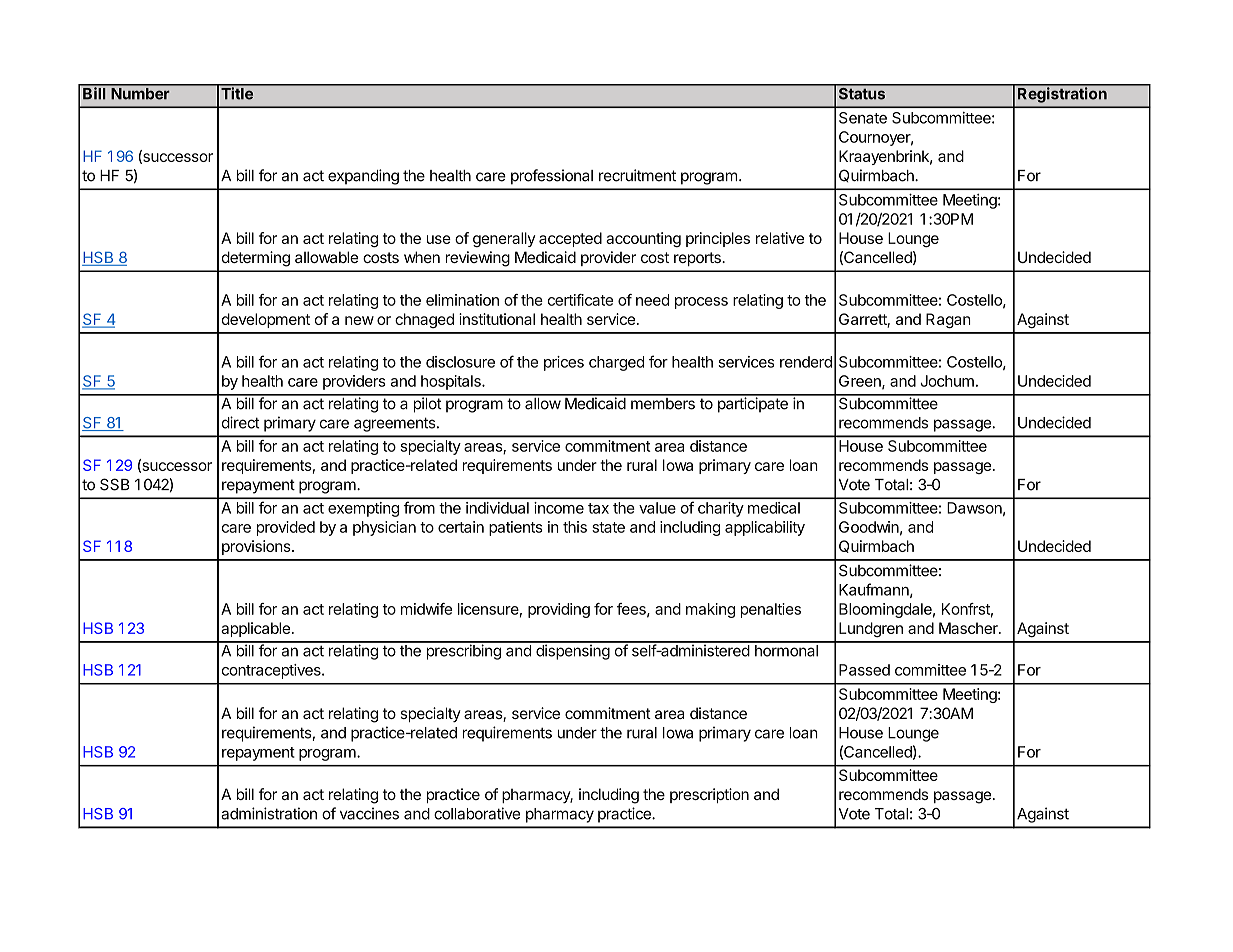 The height and width of the image is (952, 1233). Describe the element at coordinates (363, 177) in the image. I see `expanding` at that location.
